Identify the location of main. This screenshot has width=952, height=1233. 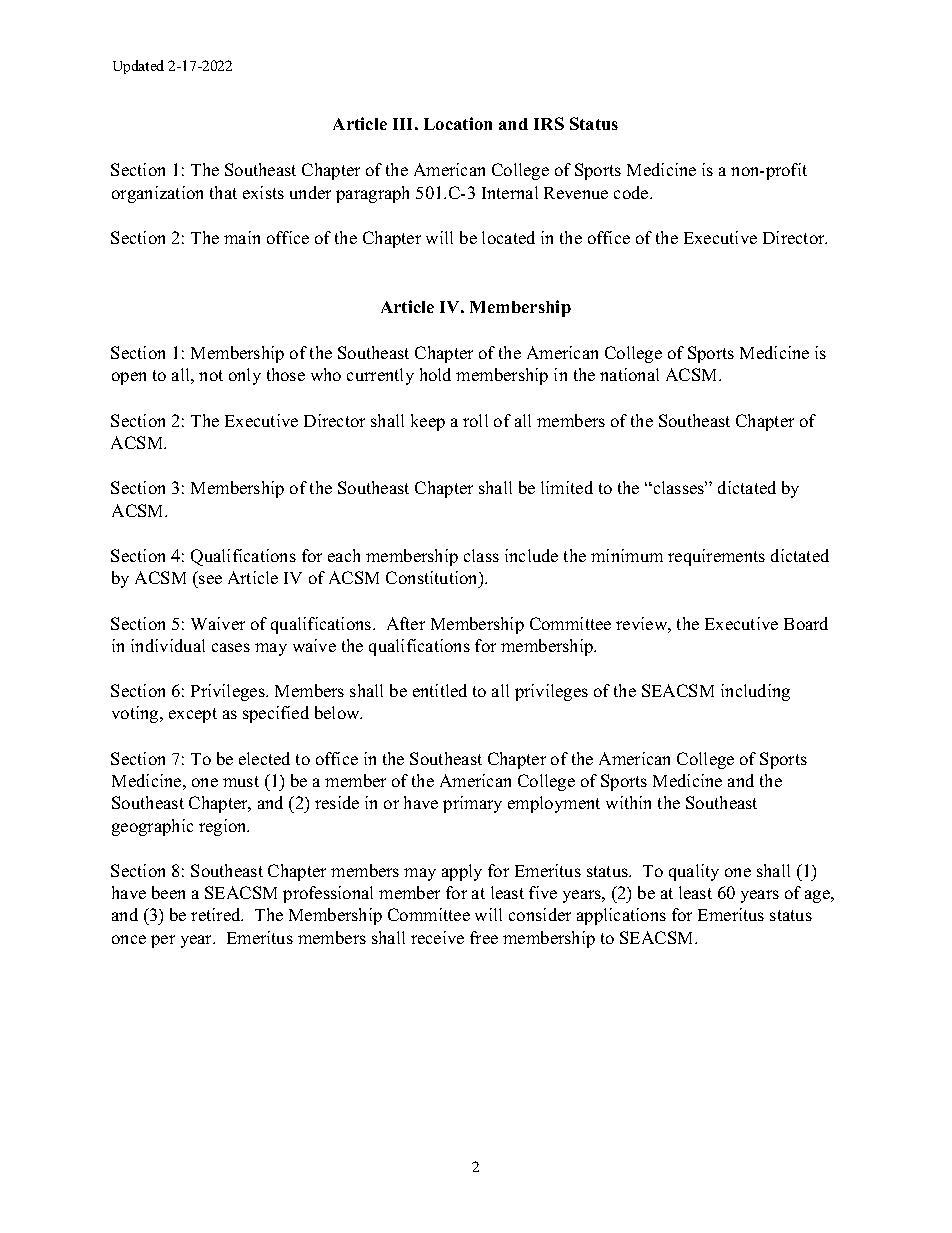
(242, 237).
